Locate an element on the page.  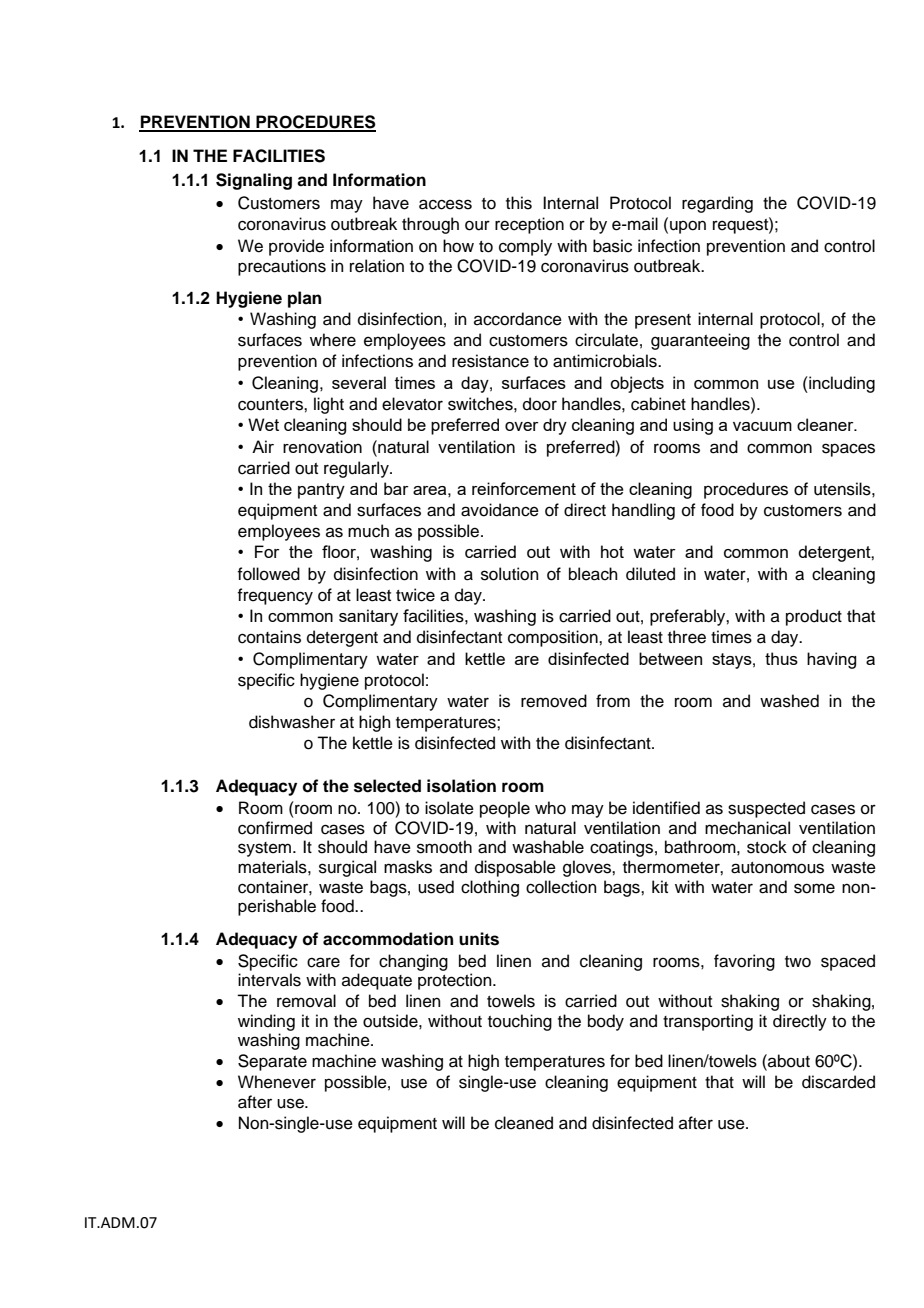
regarding is located at coordinates (717, 204).
